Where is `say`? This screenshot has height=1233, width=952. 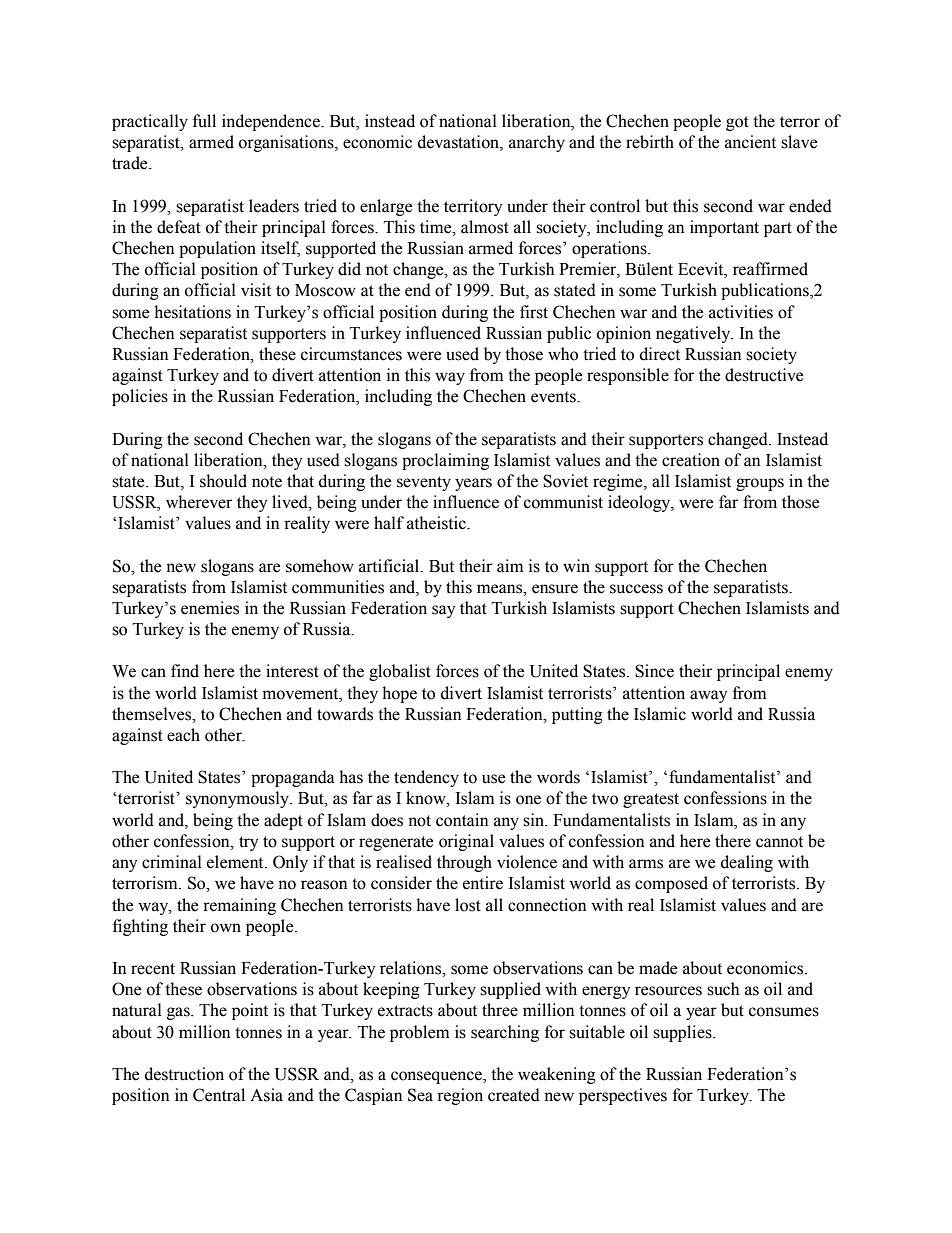
say is located at coordinates (443, 611).
